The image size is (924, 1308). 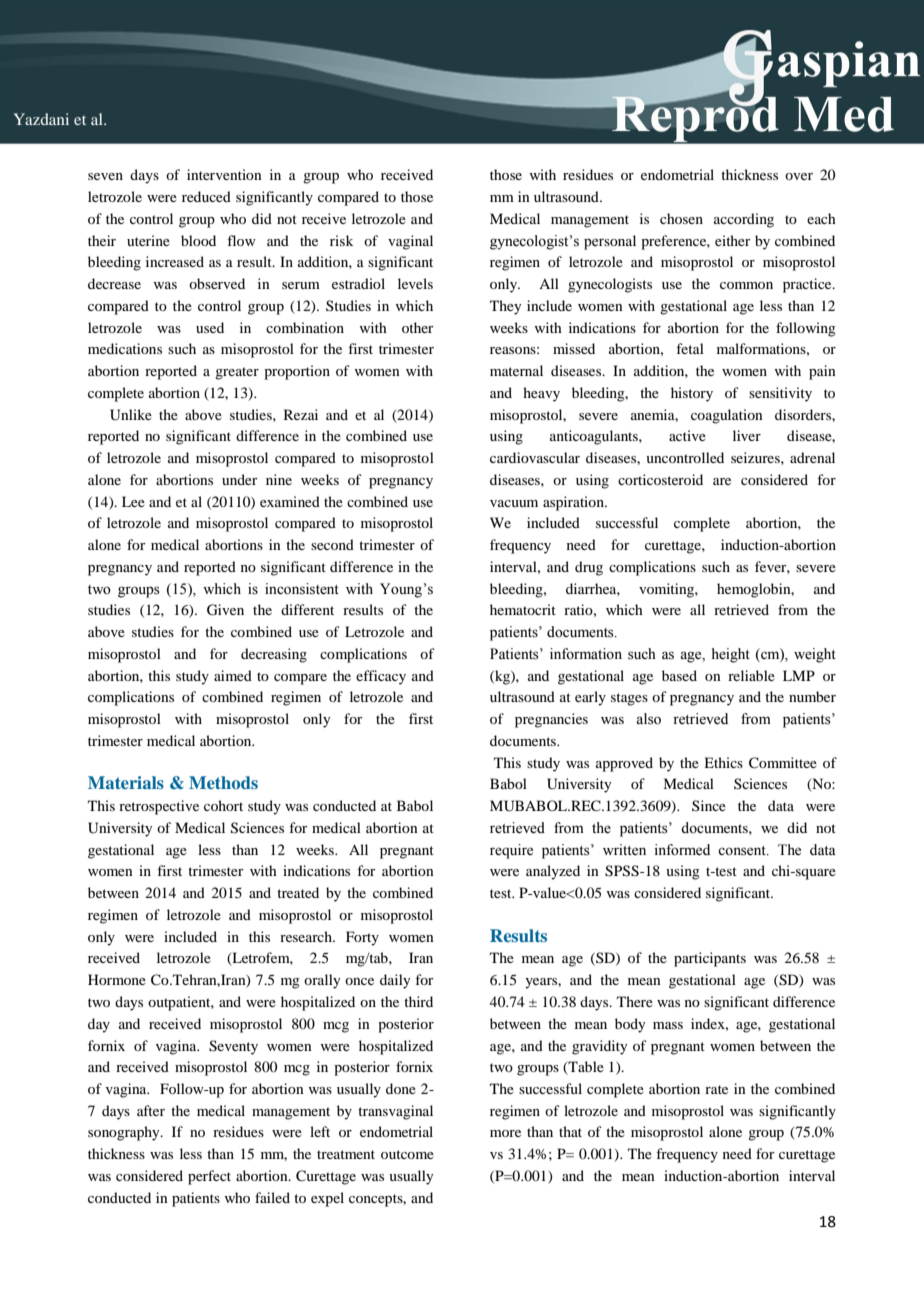 I want to click on aimed, so click(x=233, y=675).
